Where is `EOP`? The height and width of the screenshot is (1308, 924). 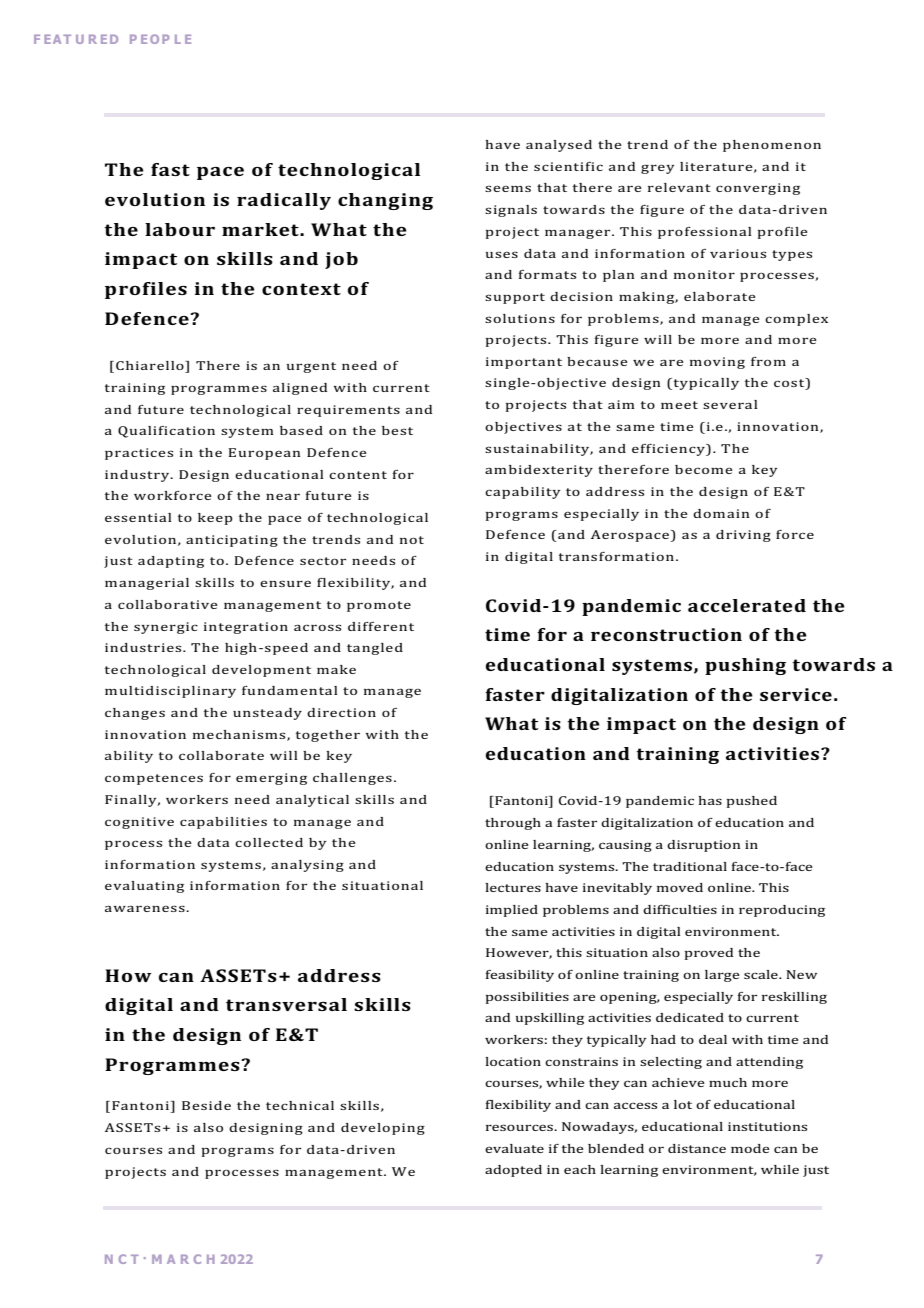
EOP is located at coordinates (155, 39).
